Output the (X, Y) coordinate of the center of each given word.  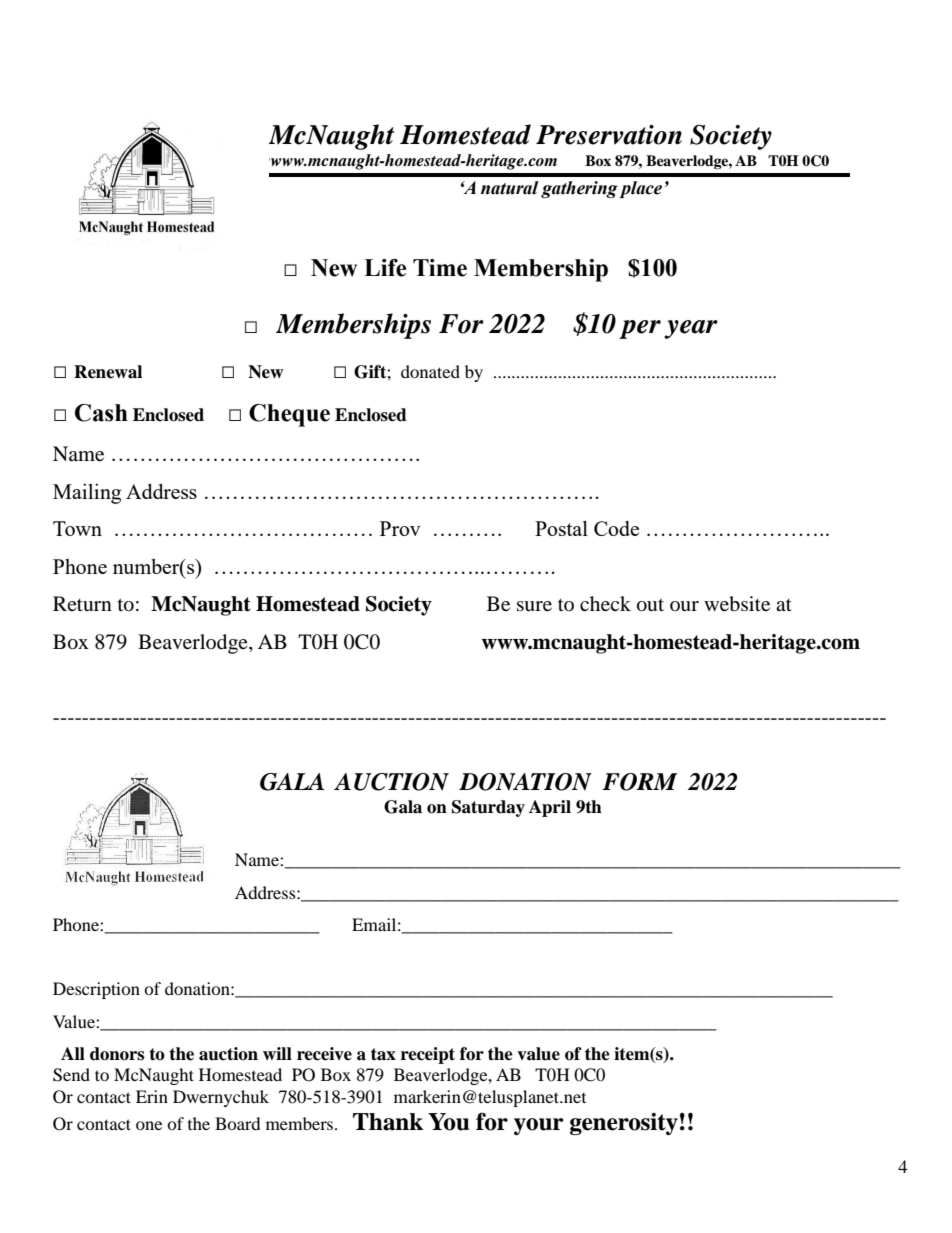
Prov (400, 528)
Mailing (87, 493)
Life (385, 268)
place (641, 189)
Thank (388, 1122)
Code (616, 528)
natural (510, 188)
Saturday (488, 808)
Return (82, 603)
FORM (639, 782)
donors (117, 1054)
